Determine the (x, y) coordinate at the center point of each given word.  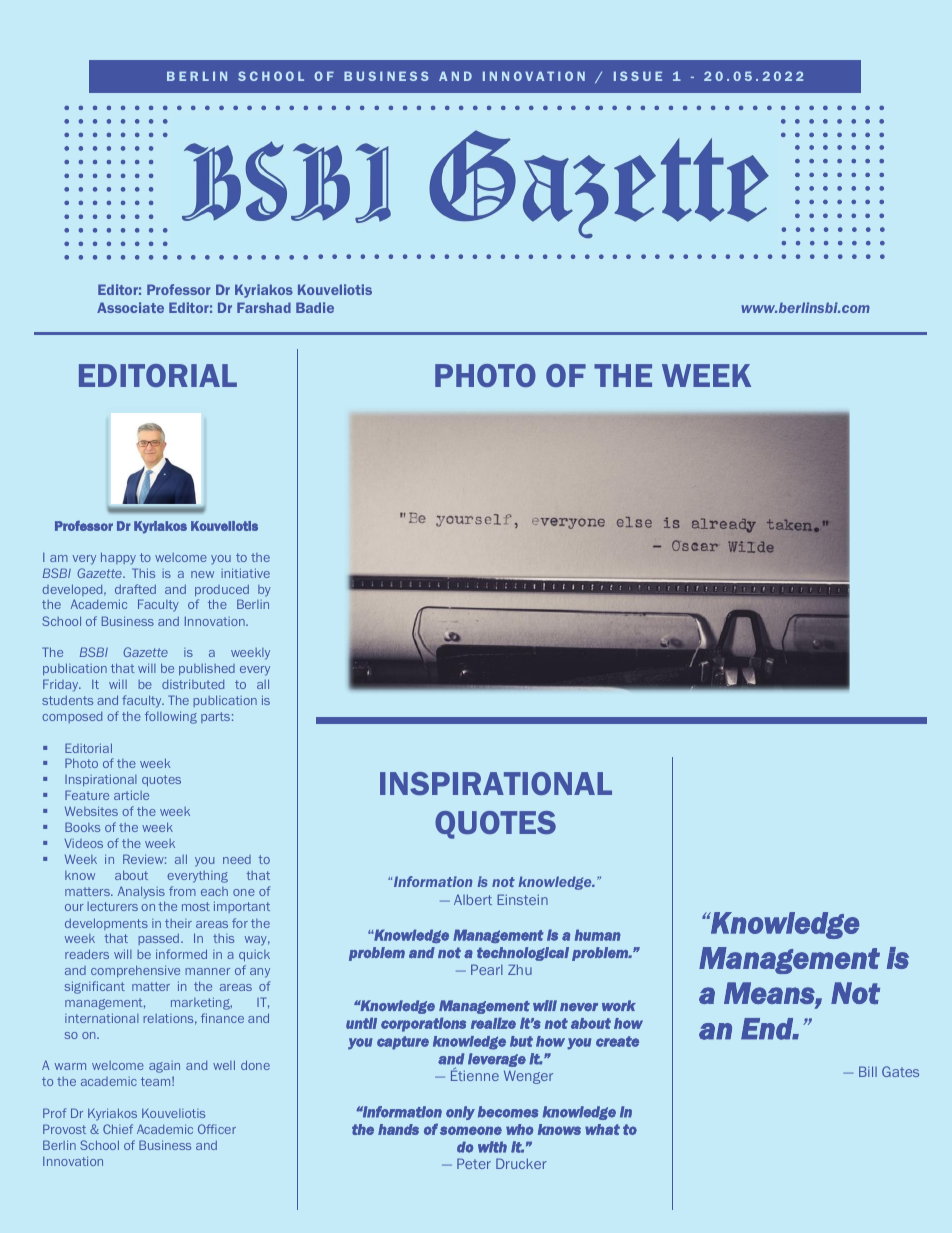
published (207, 669)
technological (523, 954)
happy (118, 558)
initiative (245, 573)
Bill (868, 1071)
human (598, 935)
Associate (130, 307)
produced (222, 590)
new (202, 574)
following (171, 717)
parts (215, 717)
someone (471, 1130)
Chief (118, 1129)
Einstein (522, 899)
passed (158, 939)
